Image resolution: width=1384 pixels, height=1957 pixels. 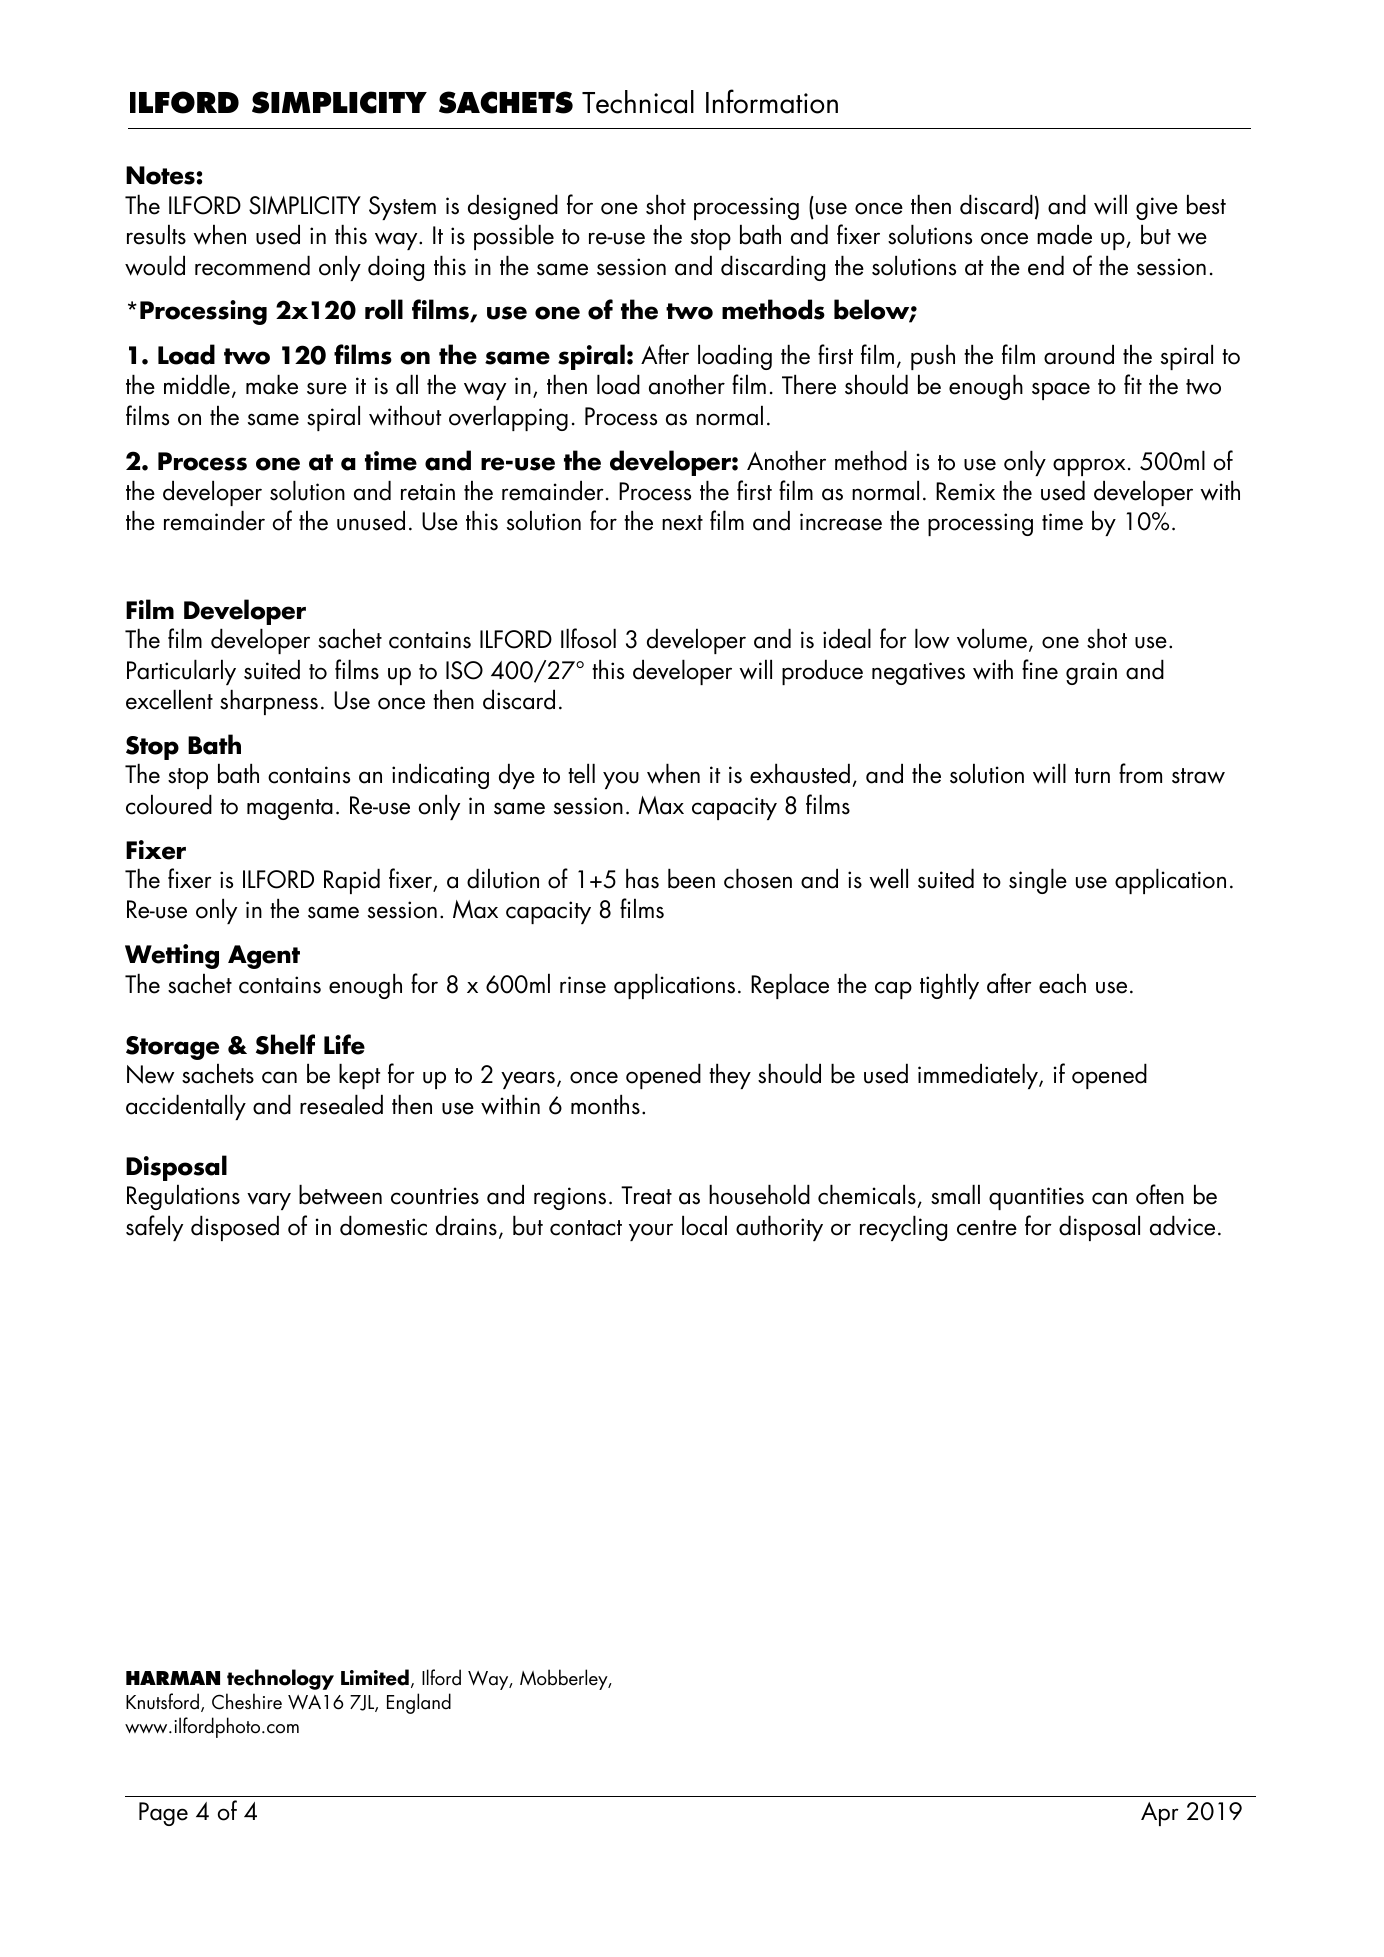 I want to click on sharpness, so click(x=269, y=702).
